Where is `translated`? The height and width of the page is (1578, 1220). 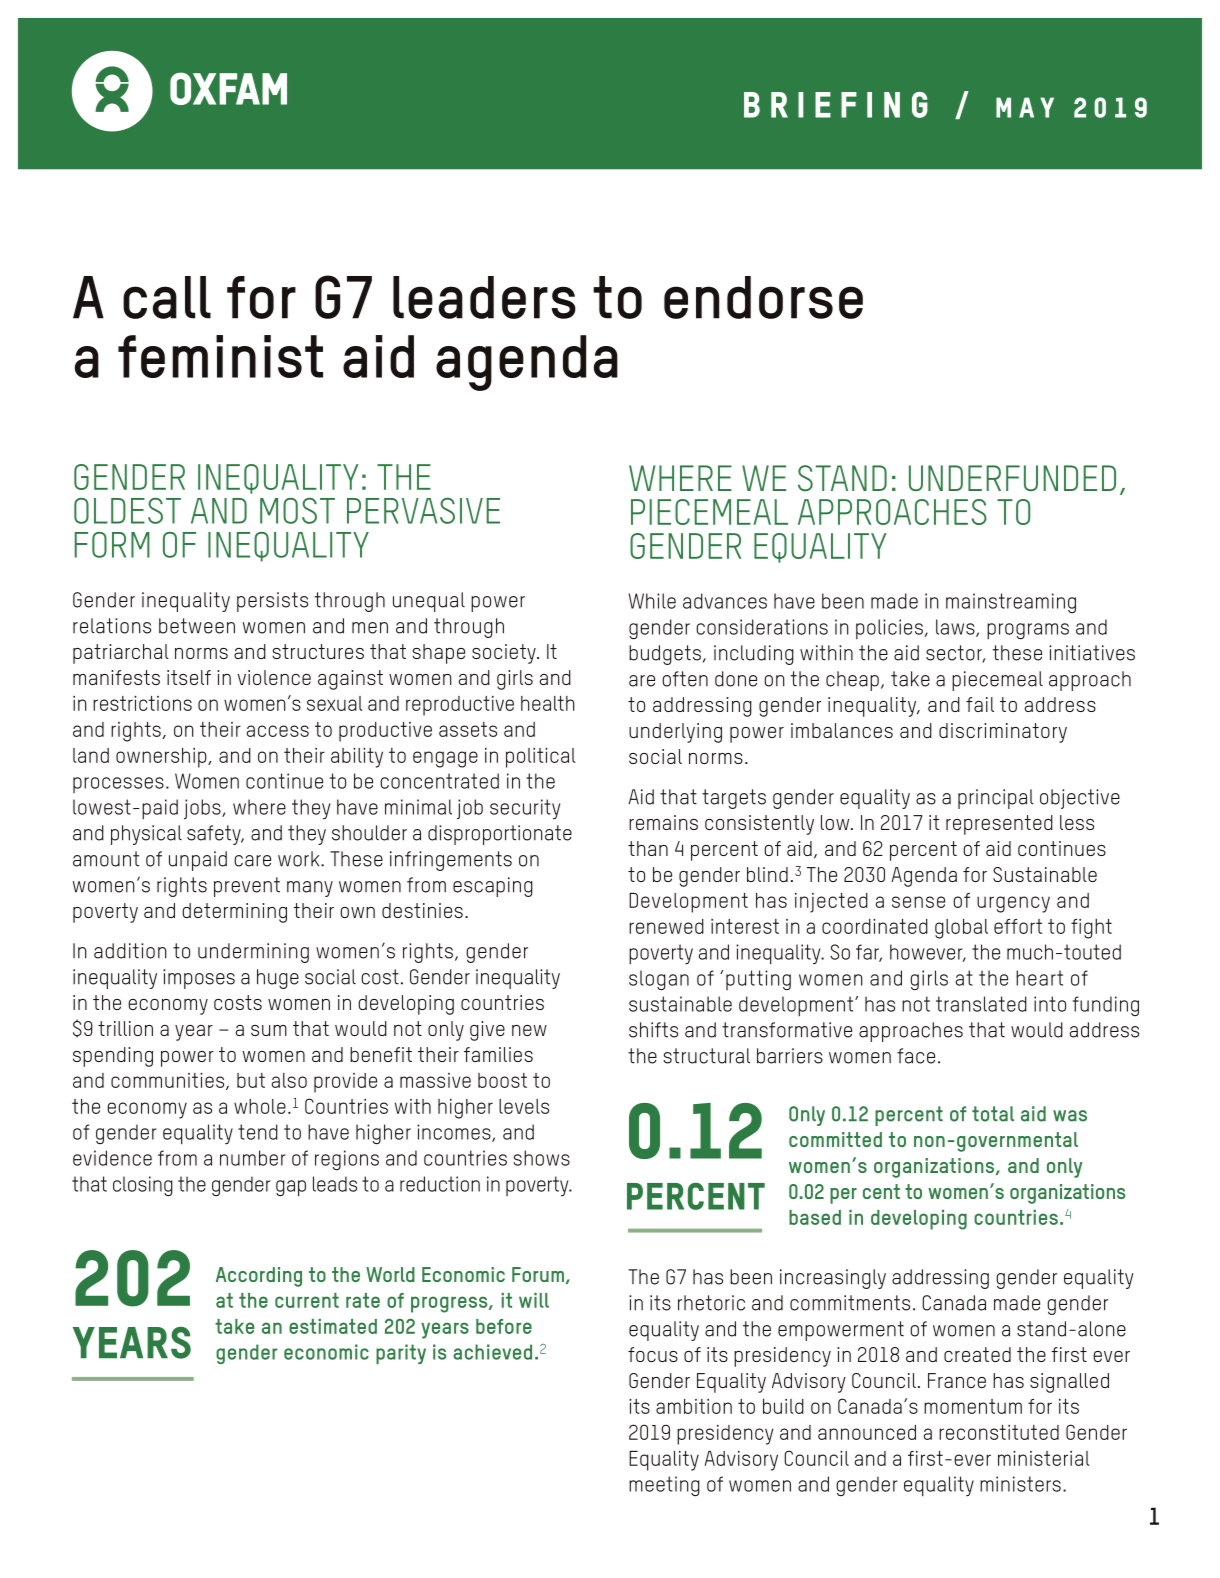
translated is located at coordinates (981, 1004).
